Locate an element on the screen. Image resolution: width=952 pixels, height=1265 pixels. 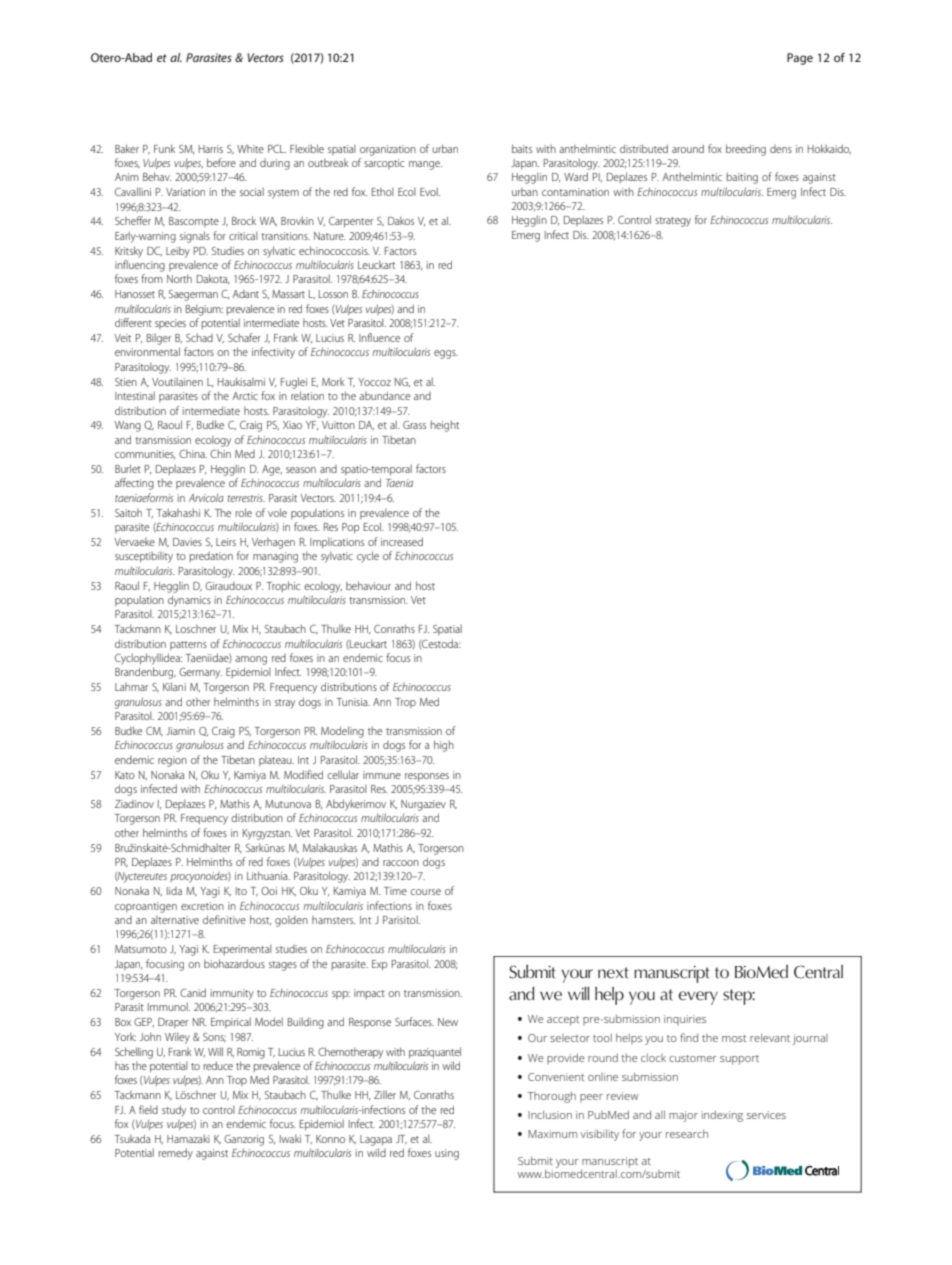
next is located at coordinates (613, 973).
